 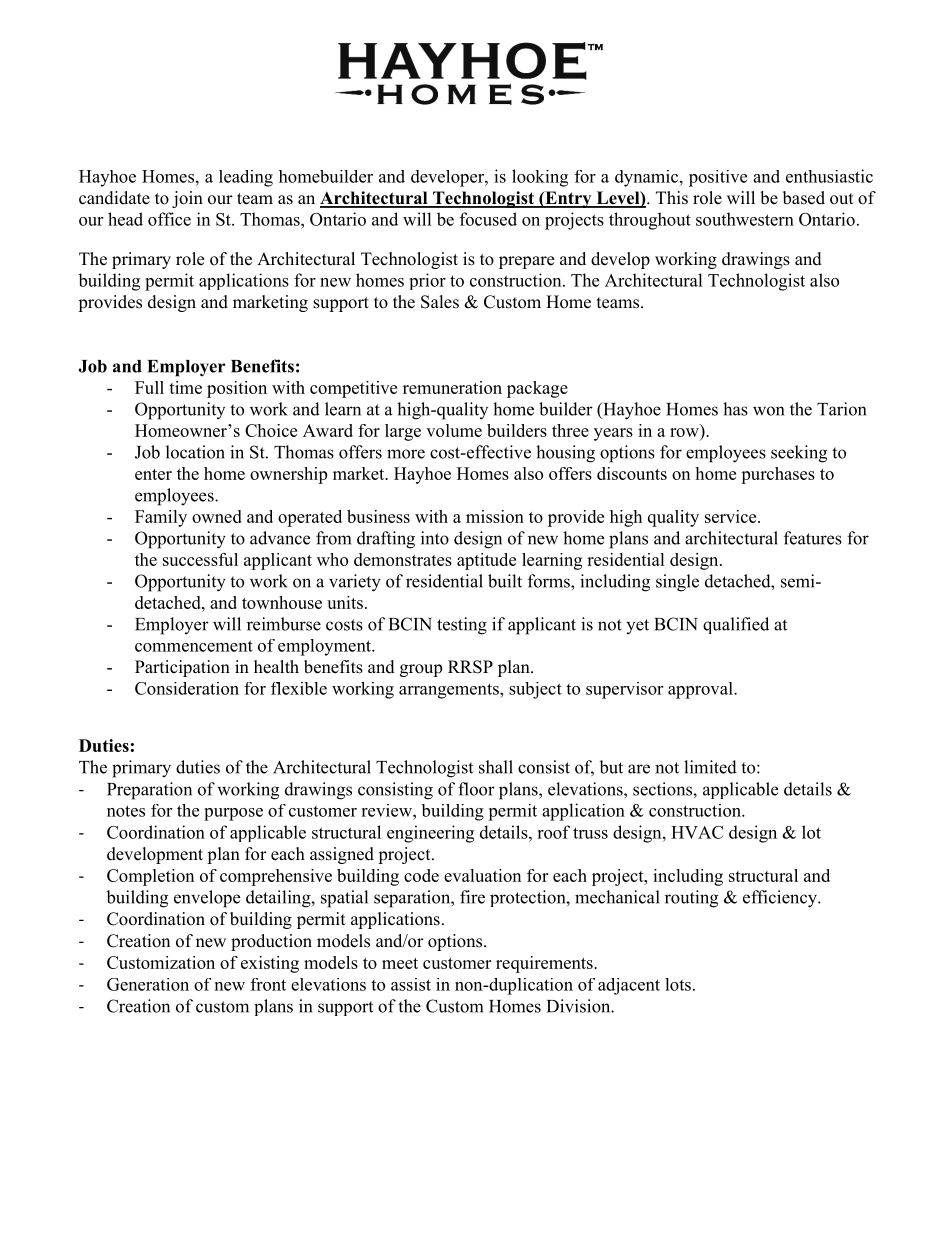 I want to click on focused, so click(x=488, y=219).
